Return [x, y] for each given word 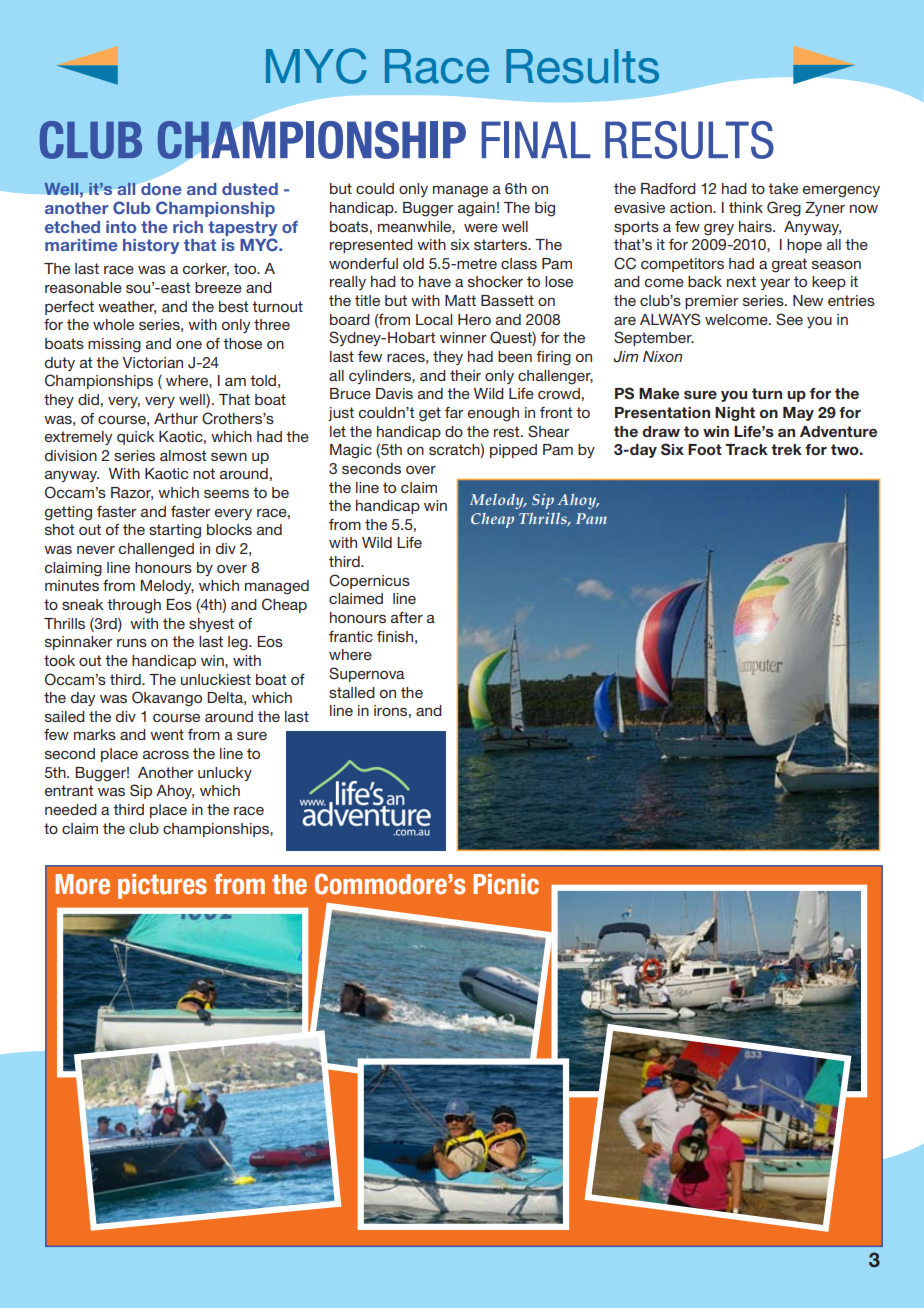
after [407, 617]
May [798, 414]
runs [132, 643]
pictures [162, 886]
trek [786, 449]
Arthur [176, 418]
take [783, 188]
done [161, 189]
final [536, 139]
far [454, 412]
